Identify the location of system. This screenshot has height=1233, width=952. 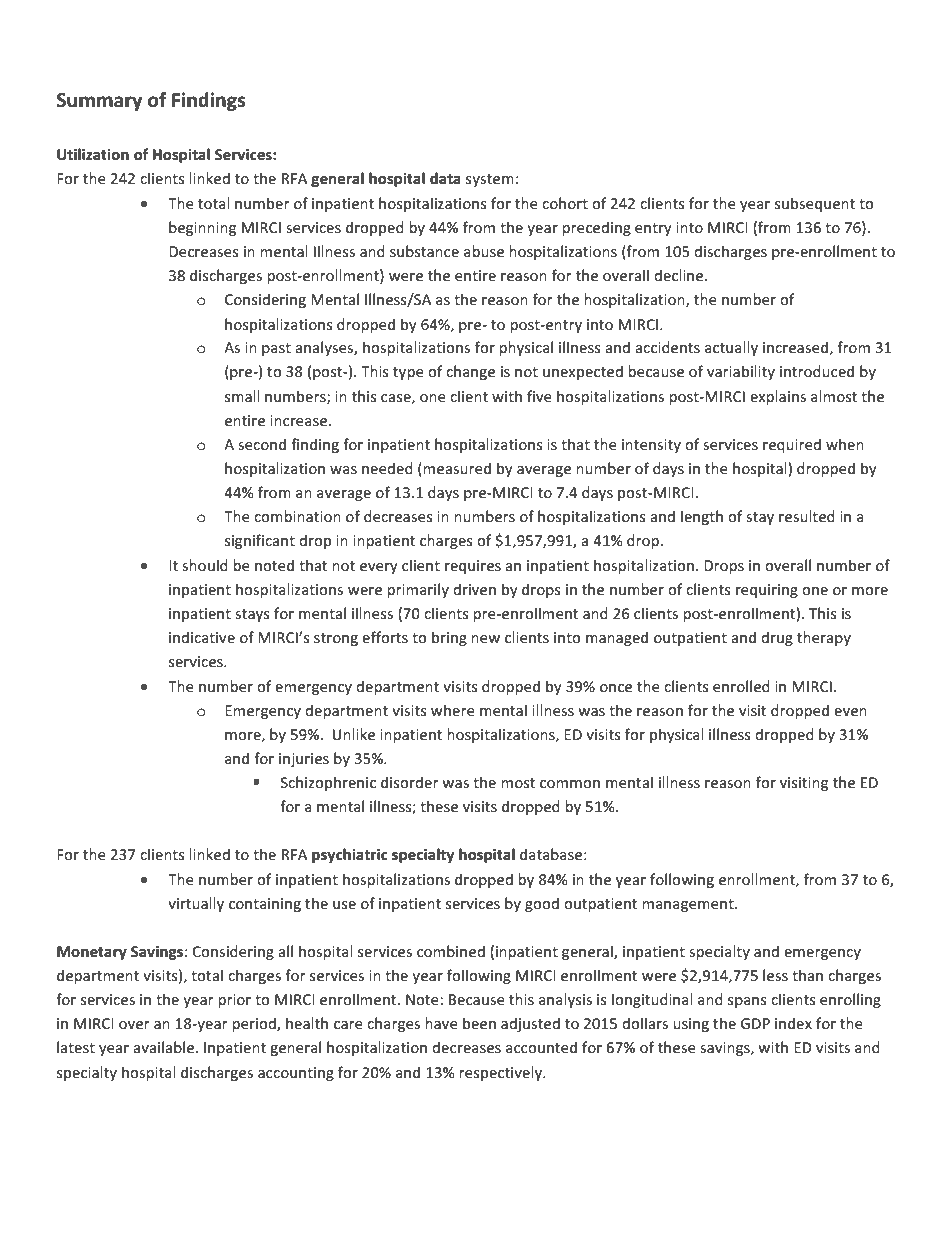
(490, 180).
